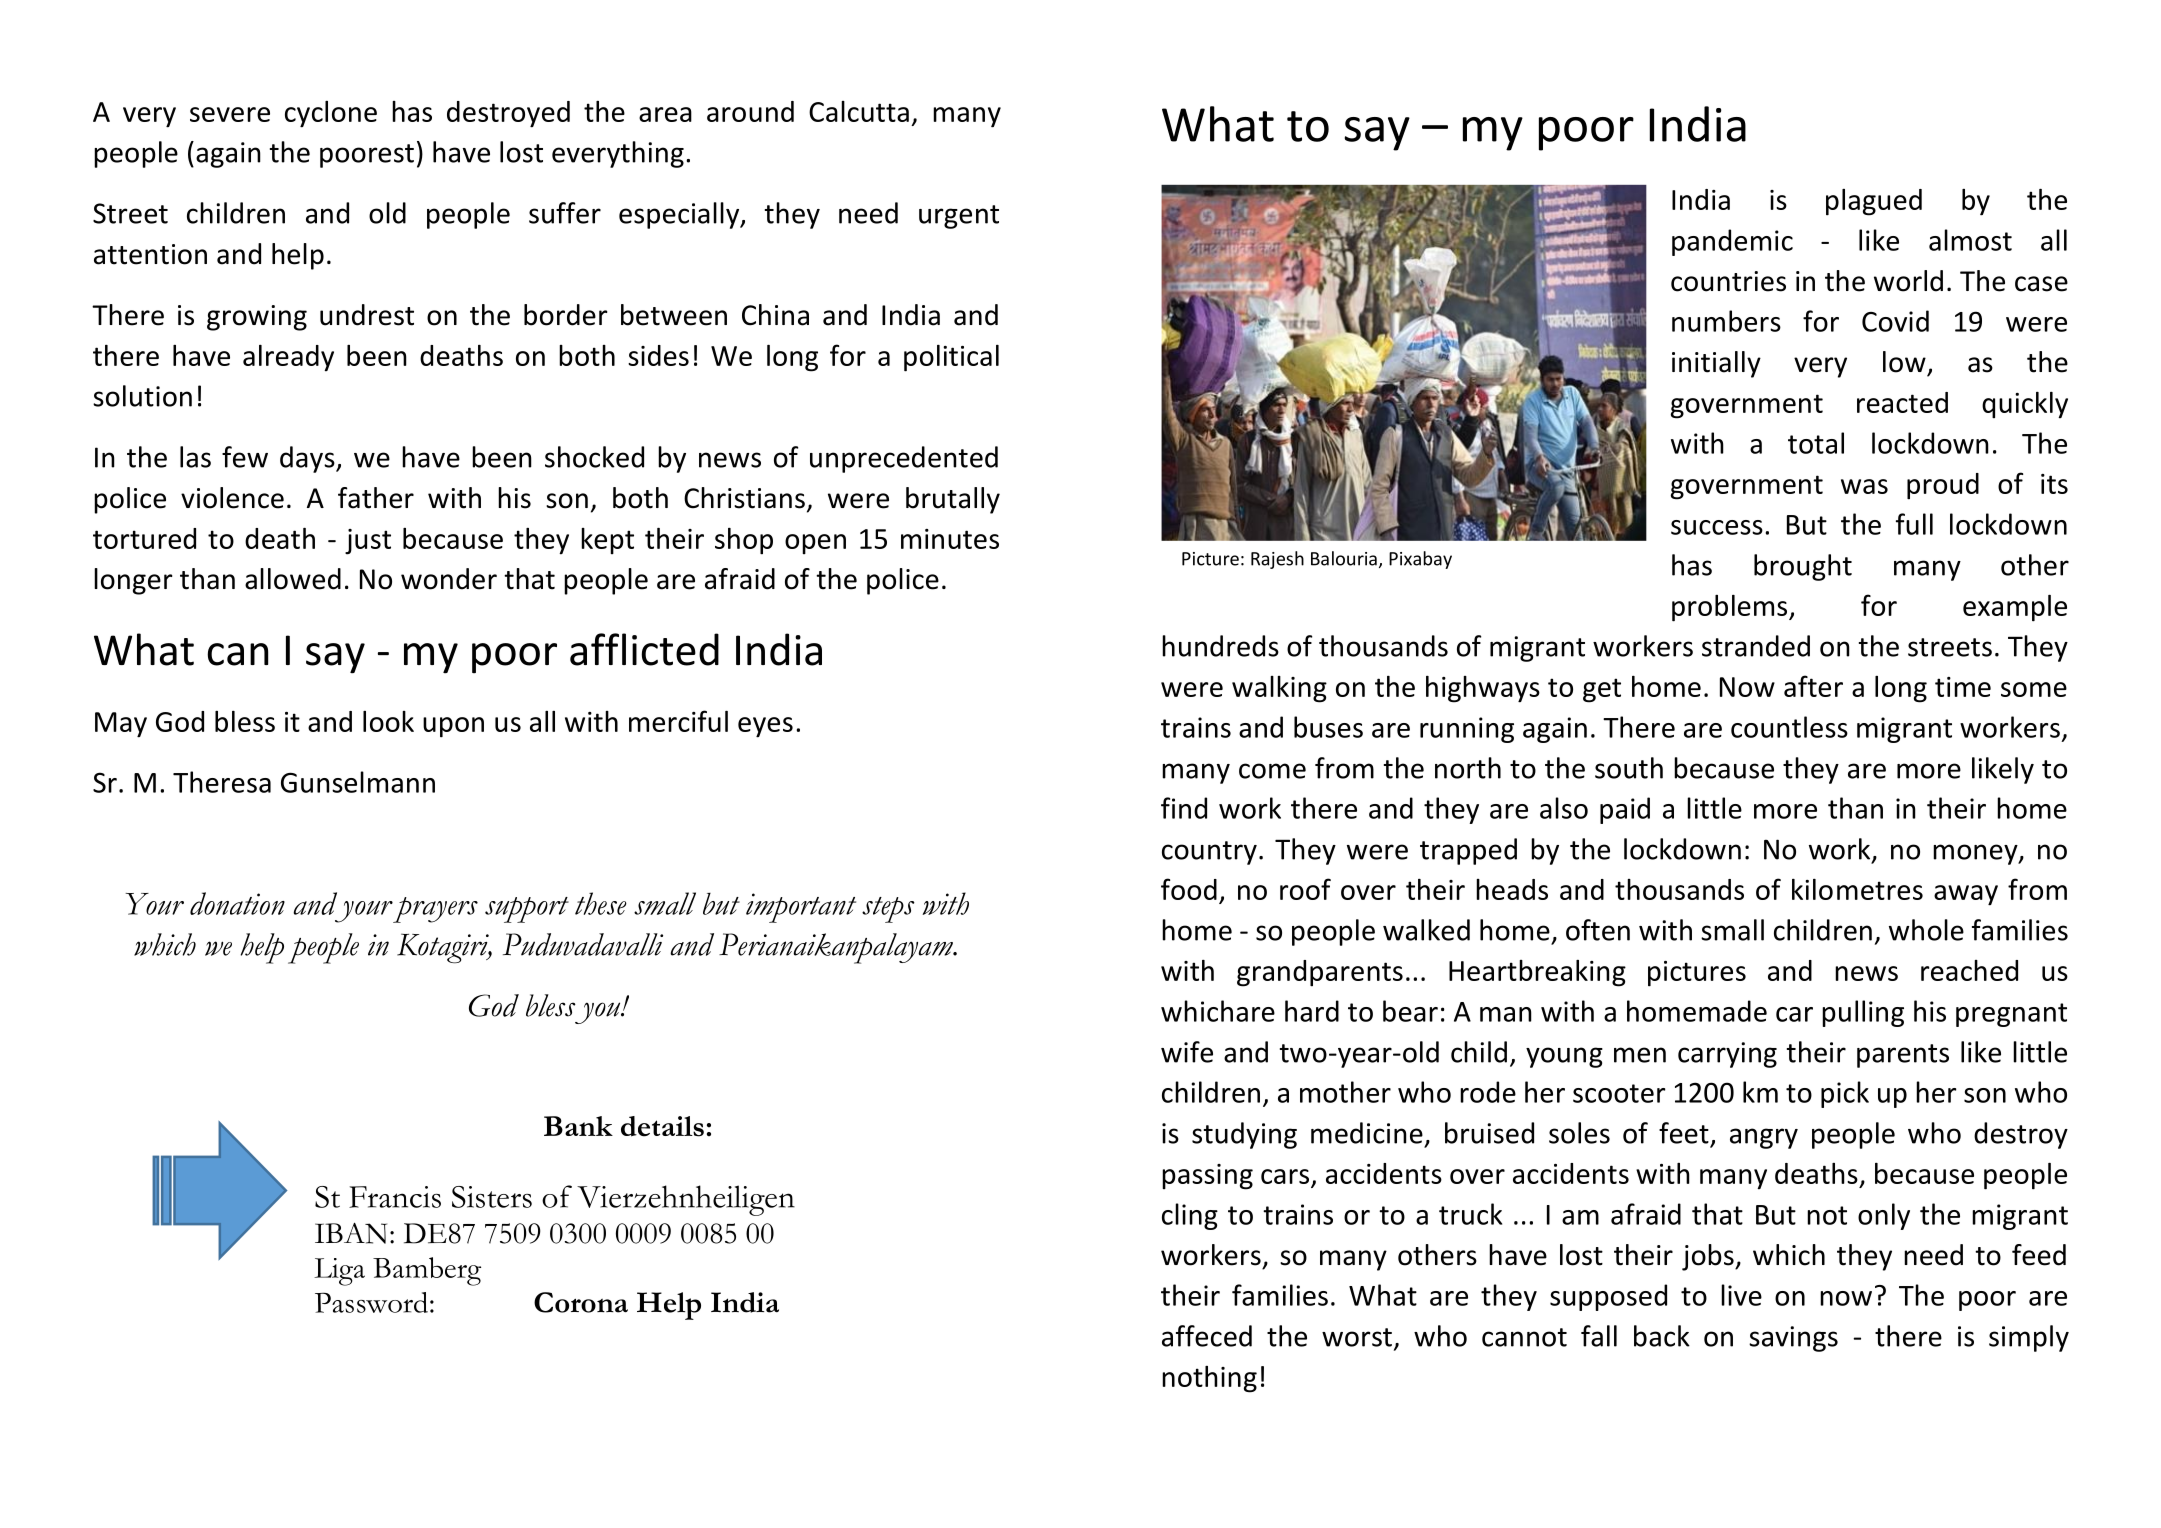 The width and height of the screenshot is (2161, 1528). Describe the element at coordinates (230, 114) in the screenshot. I see `severe` at that location.
